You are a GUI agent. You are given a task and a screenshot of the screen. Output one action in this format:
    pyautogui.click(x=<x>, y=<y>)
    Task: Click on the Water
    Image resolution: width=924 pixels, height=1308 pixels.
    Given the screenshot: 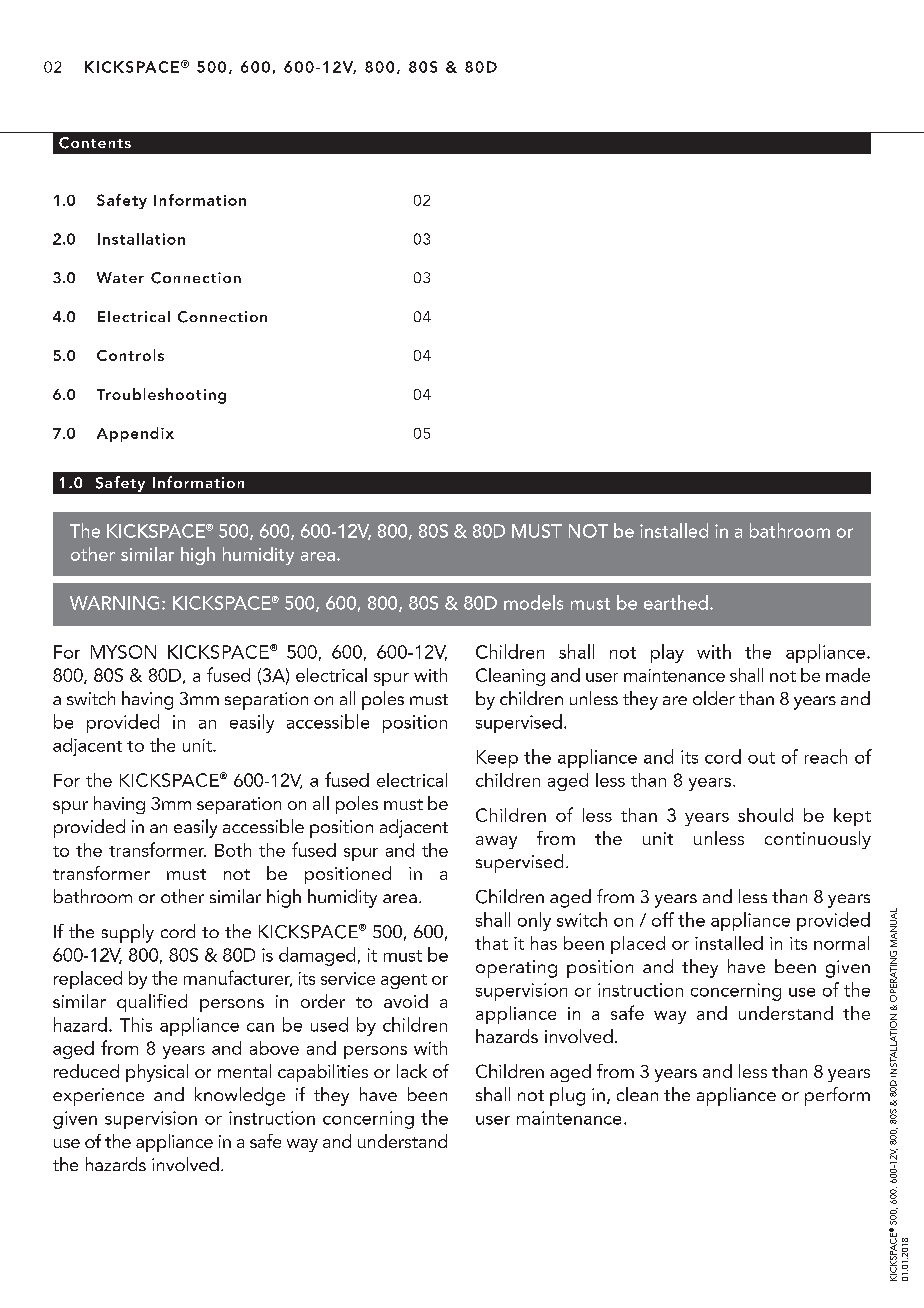 What is the action you would take?
    pyautogui.click(x=120, y=277)
